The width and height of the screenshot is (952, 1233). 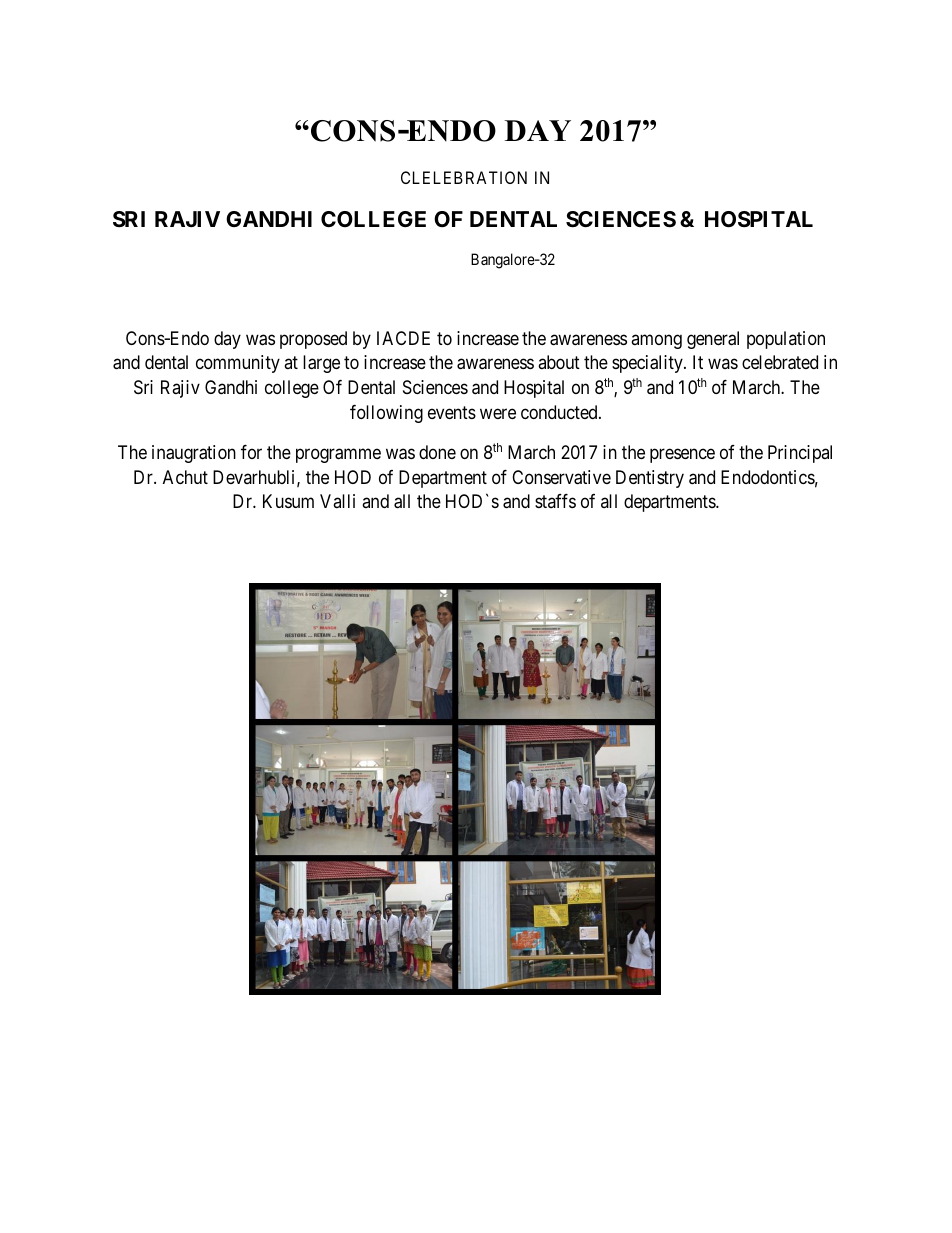 I want to click on staffs, so click(x=555, y=501).
